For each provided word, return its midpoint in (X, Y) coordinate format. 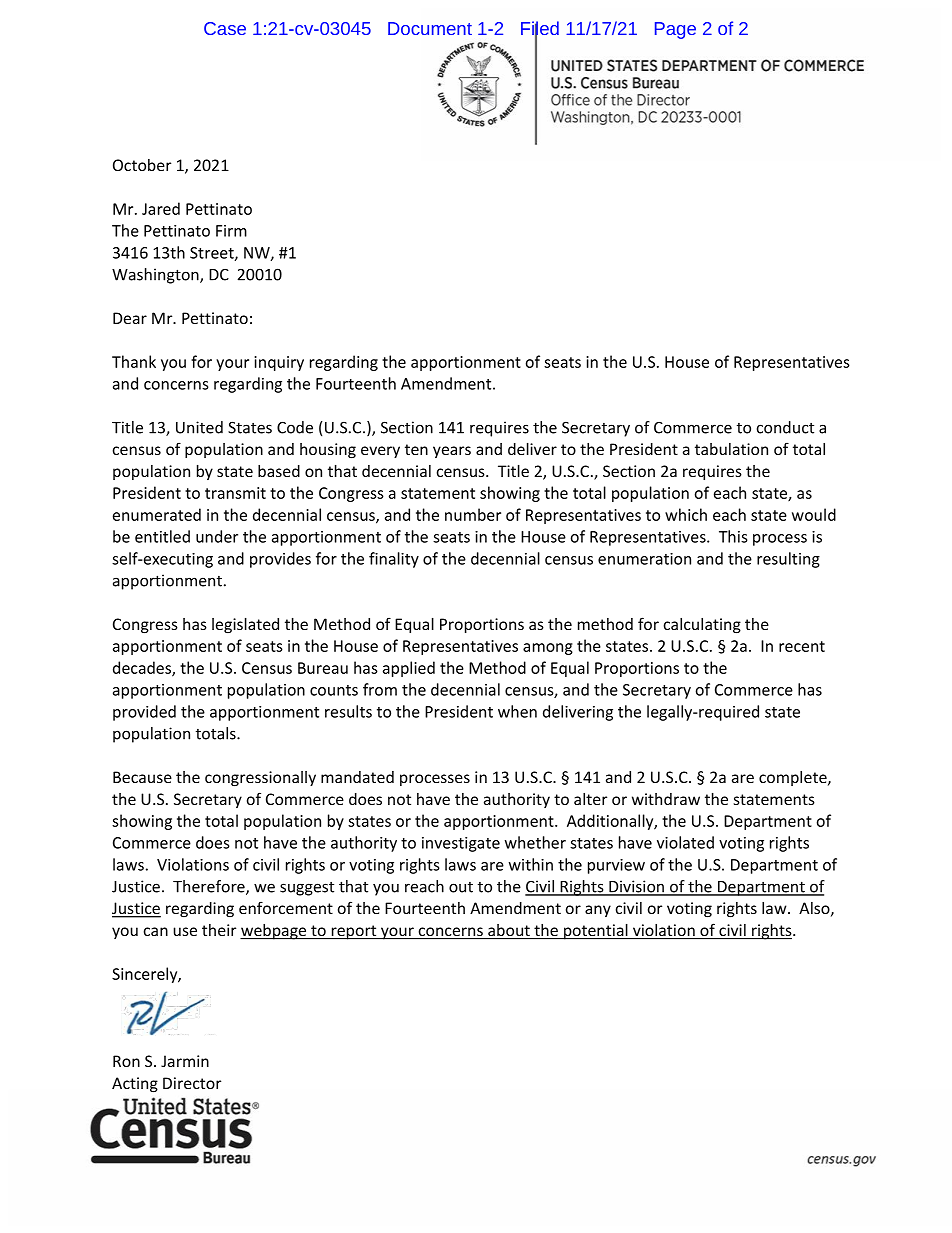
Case (225, 28)
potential (596, 932)
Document (430, 28)
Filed (540, 29)
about (509, 931)
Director (192, 1083)
